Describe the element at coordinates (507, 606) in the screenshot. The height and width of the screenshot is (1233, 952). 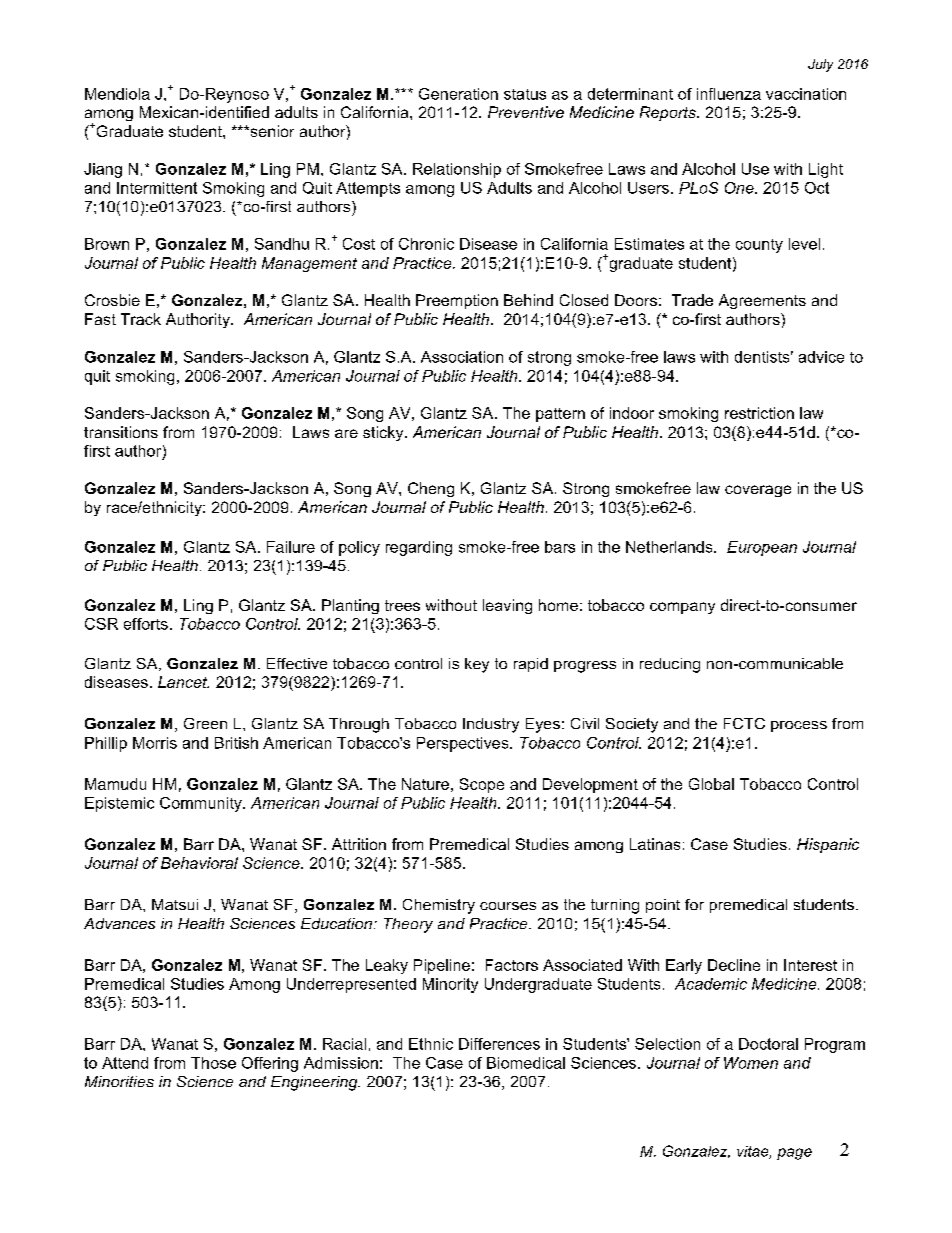
I see `leaving` at that location.
